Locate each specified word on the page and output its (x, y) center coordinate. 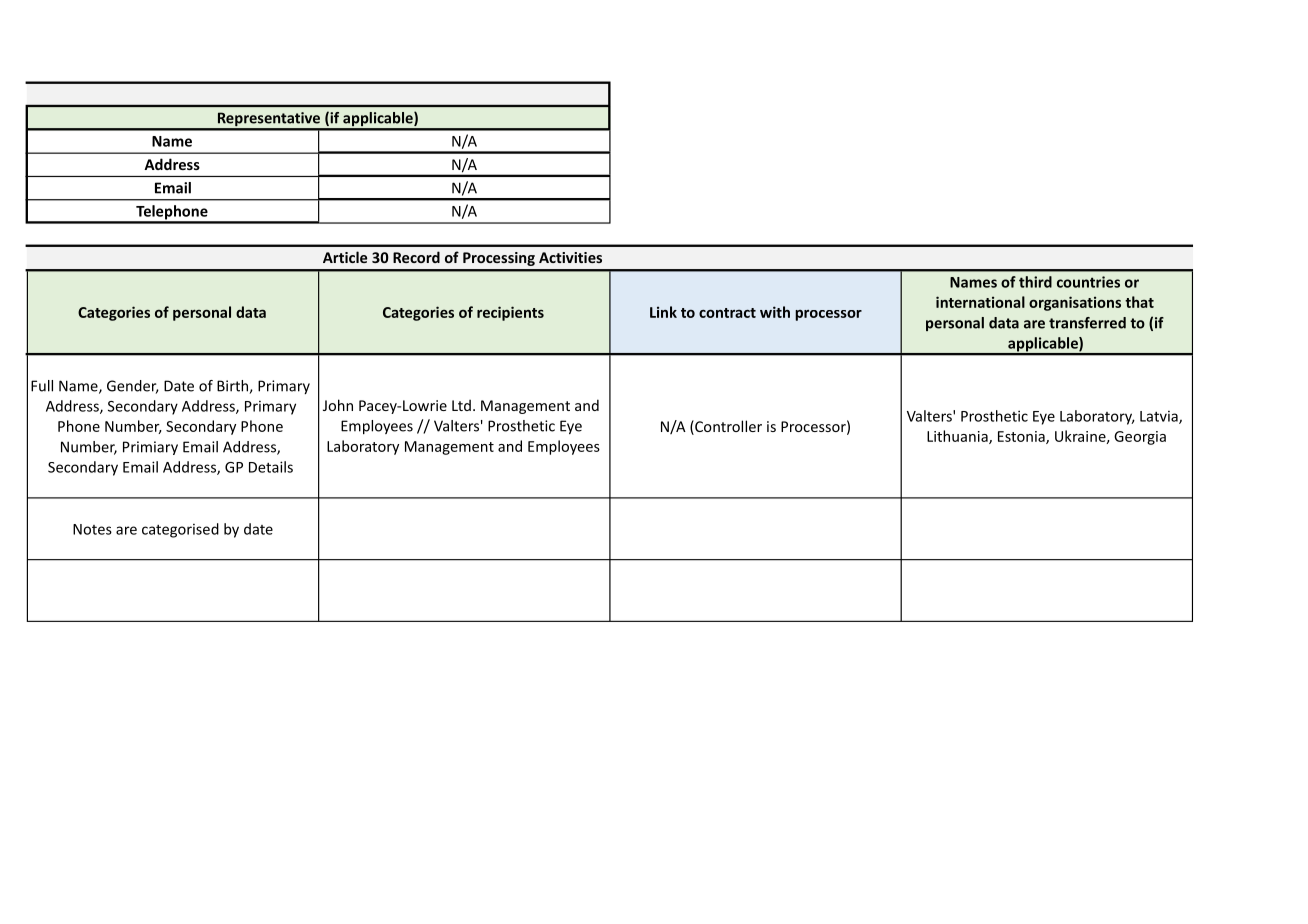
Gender (133, 387)
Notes (92, 529)
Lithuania (958, 437)
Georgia (1140, 438)
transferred (1087, 323)
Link (663, 312)
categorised (180, 530)
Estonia (1022, 437)
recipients (510, 313)
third (1035, 282)
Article (345, 257)
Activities (570, 257)
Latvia (1160, 417)
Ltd (461, 405)
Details (271, 467)
